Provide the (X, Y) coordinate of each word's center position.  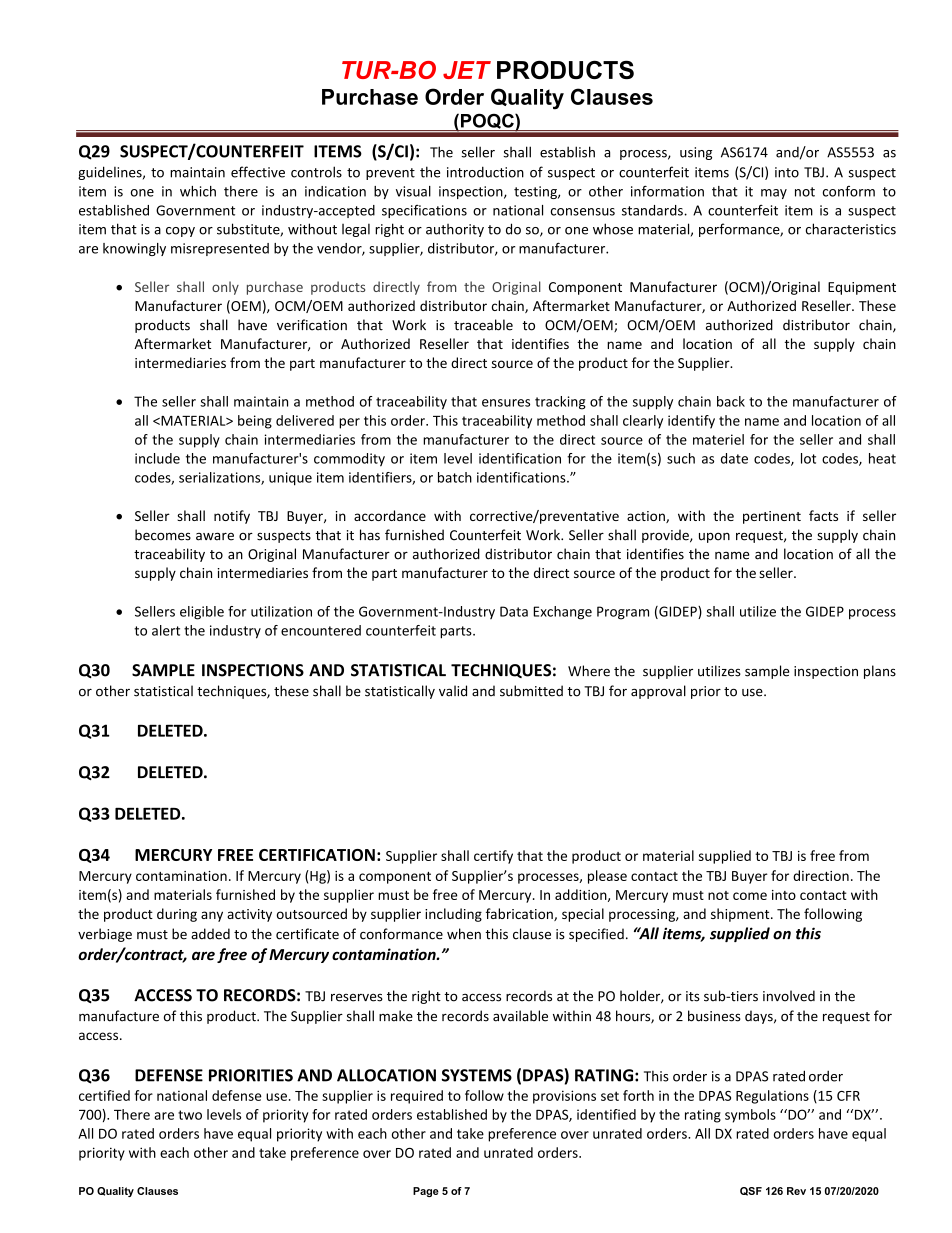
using (696, 153)
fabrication (520, 914)
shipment (741, 915)
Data (514, 611)
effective (258, 172)
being (255, 422)
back (731, 401)
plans (880, 672)
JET (467, 70)
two (190, 1115)
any (212, 916)
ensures (506, 403)
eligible (202, 613)
